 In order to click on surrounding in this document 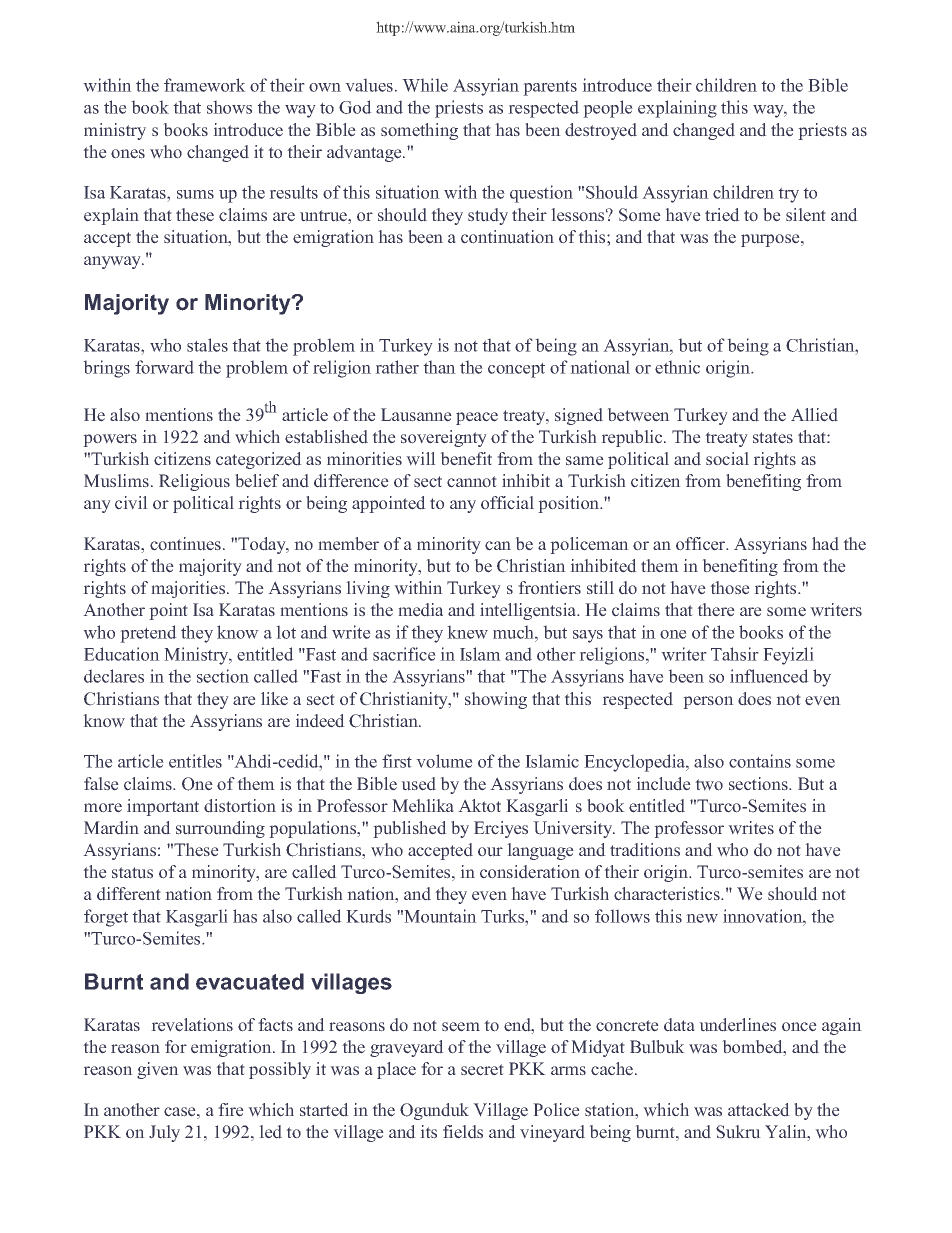, I will do `click(220, 829)`.
